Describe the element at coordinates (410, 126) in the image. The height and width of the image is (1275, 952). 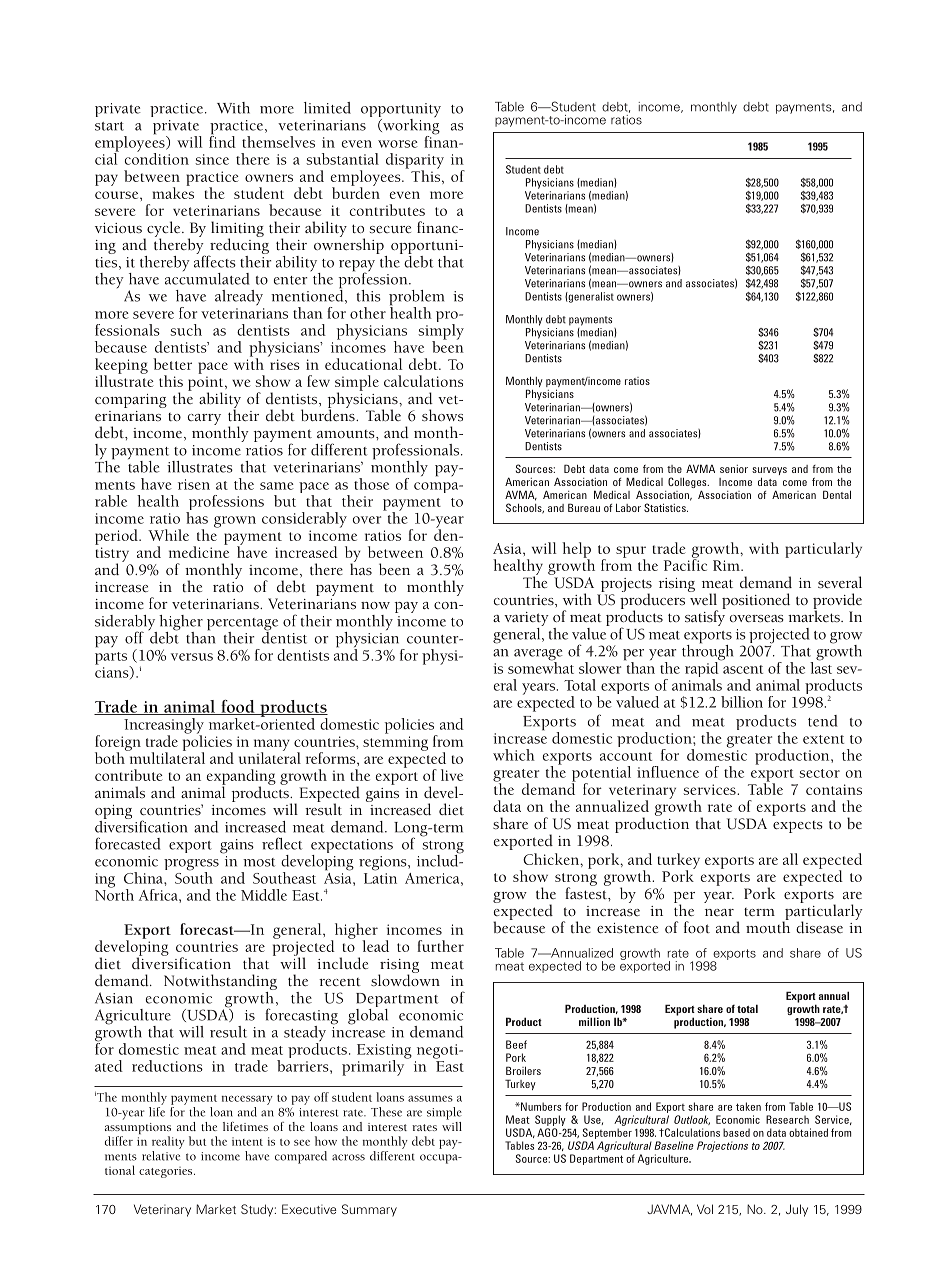
I see `working` at that location.
